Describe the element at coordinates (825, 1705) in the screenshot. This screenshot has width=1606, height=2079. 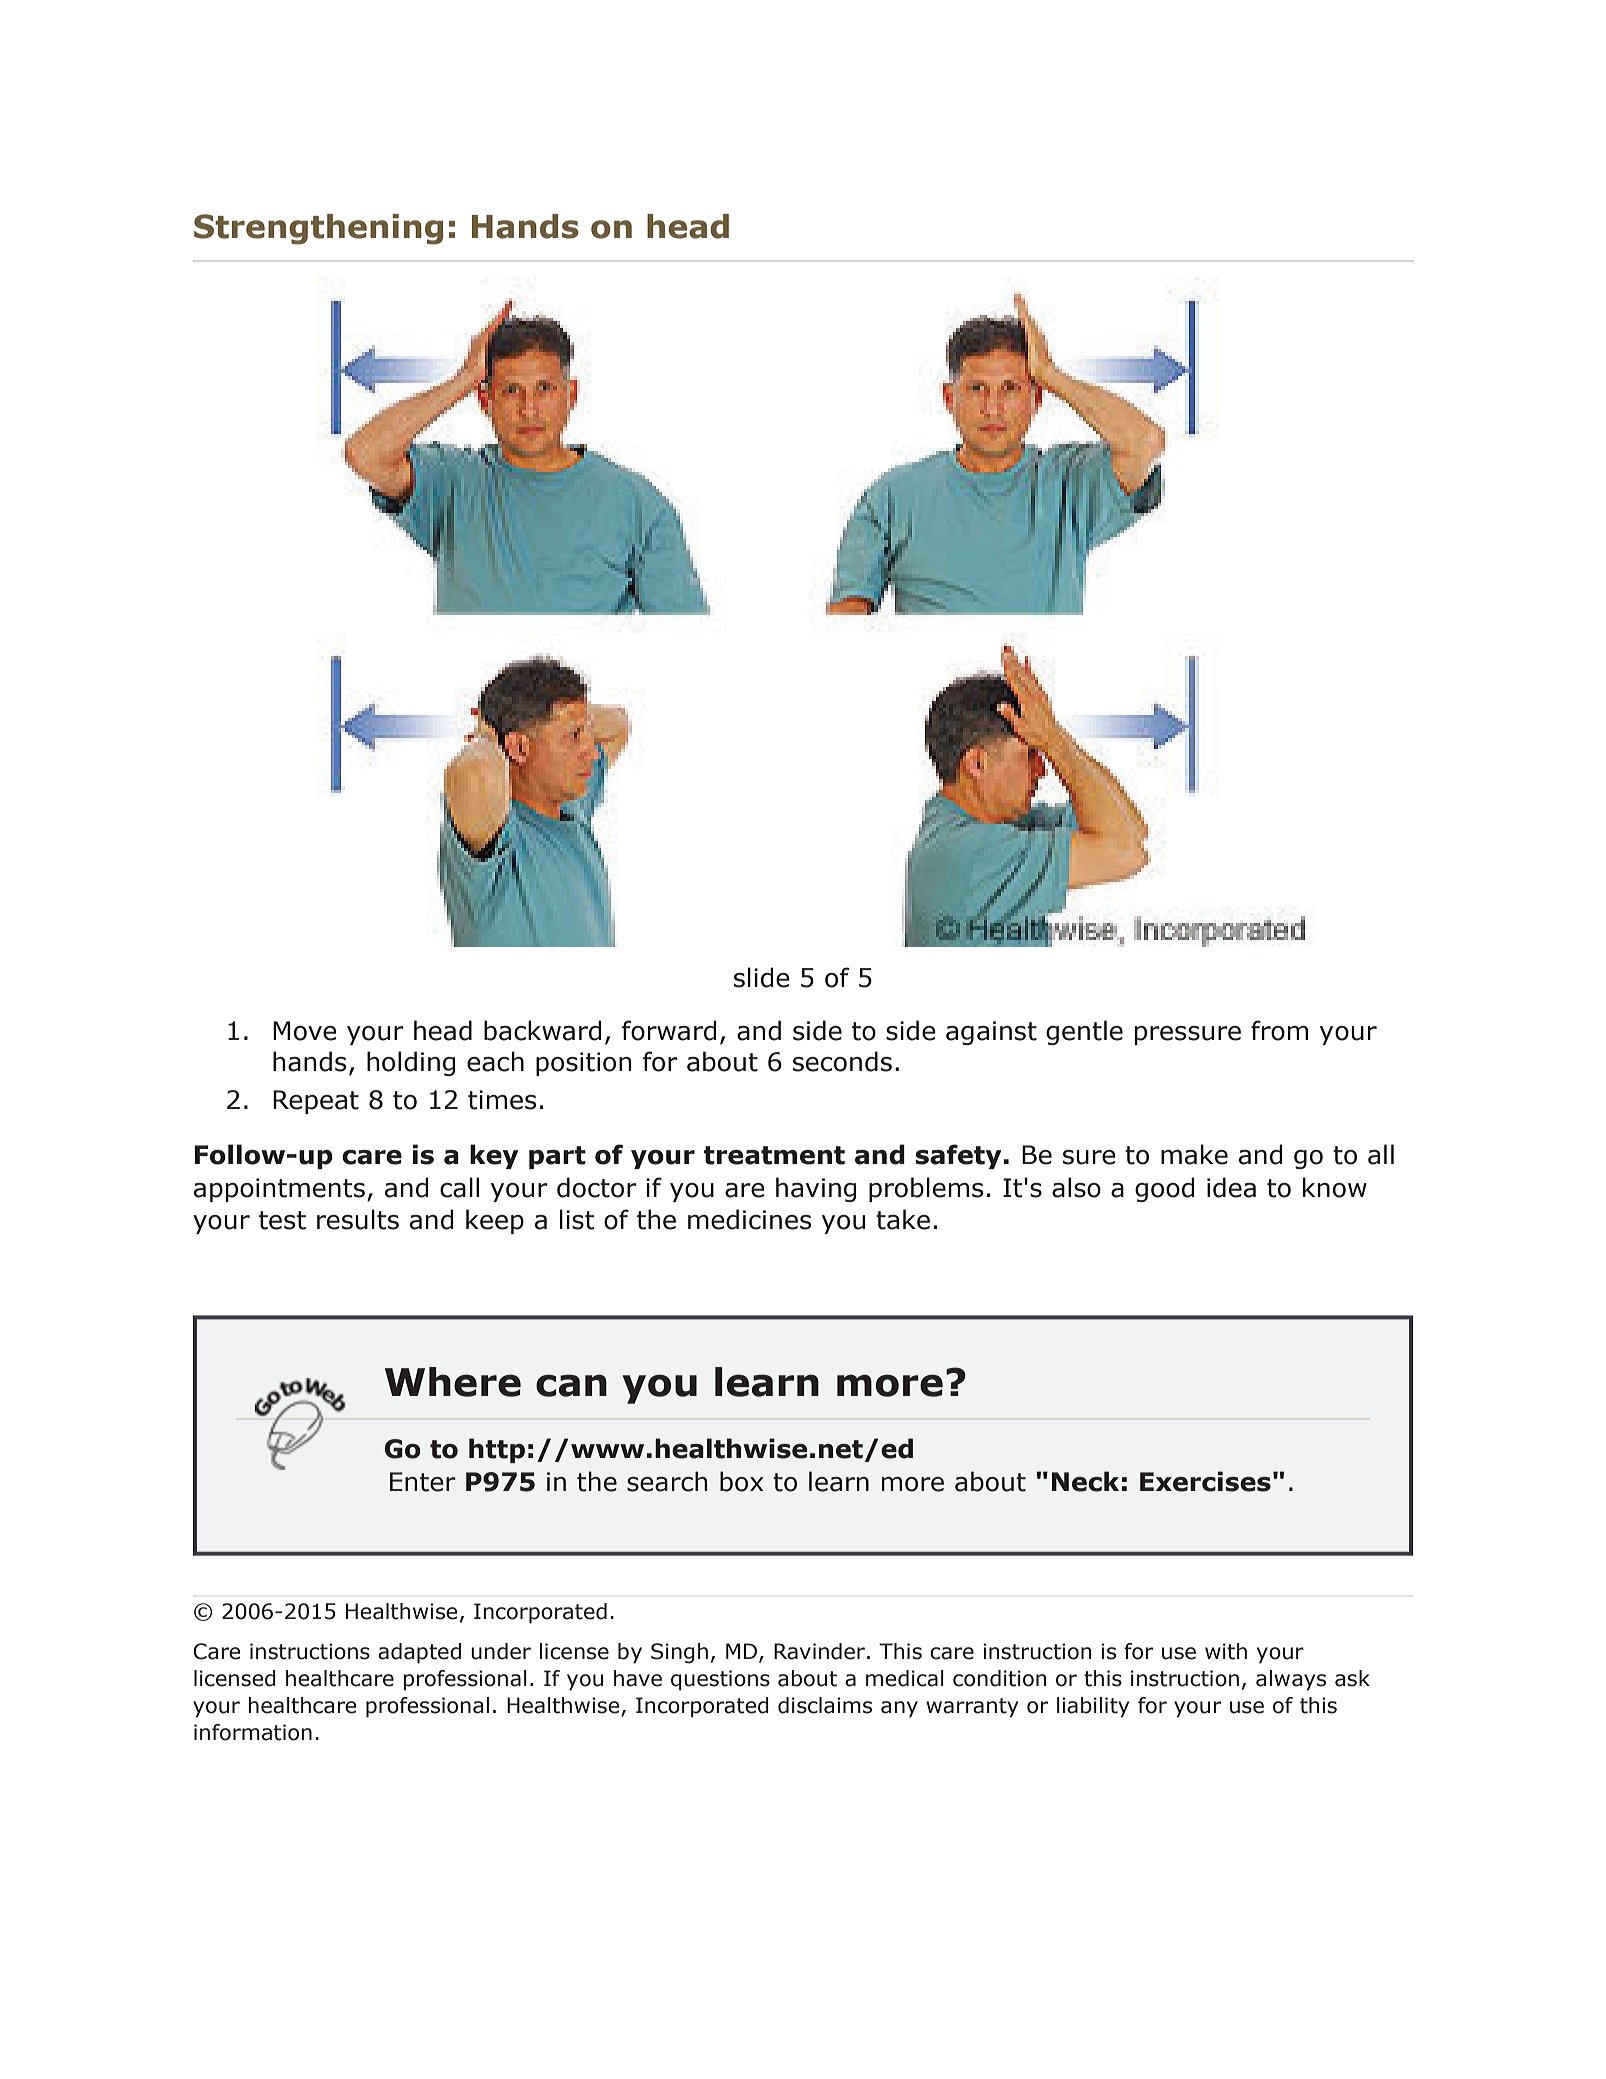
I see `disclaims` at that location.
